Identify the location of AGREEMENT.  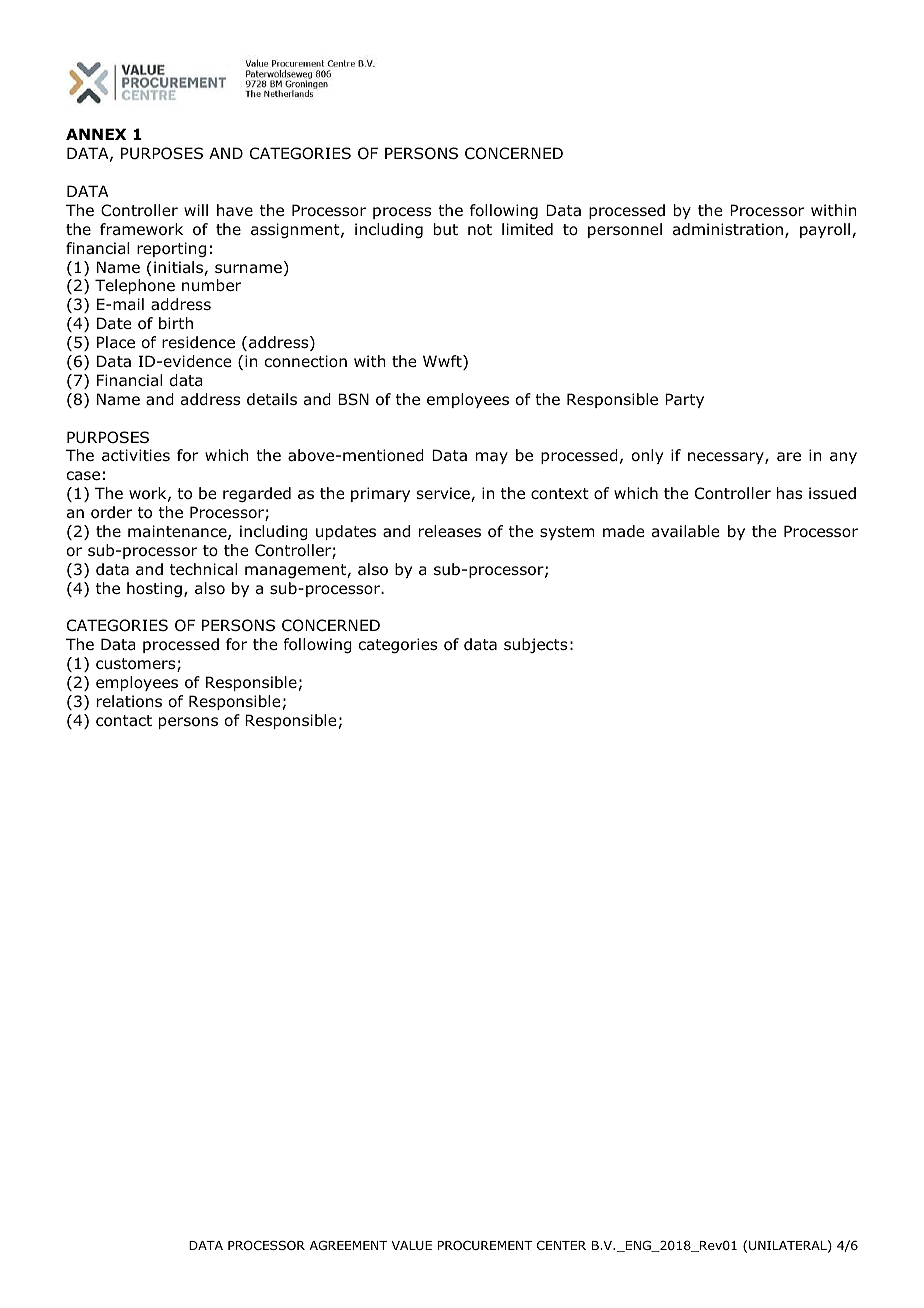
(348, 1245).
